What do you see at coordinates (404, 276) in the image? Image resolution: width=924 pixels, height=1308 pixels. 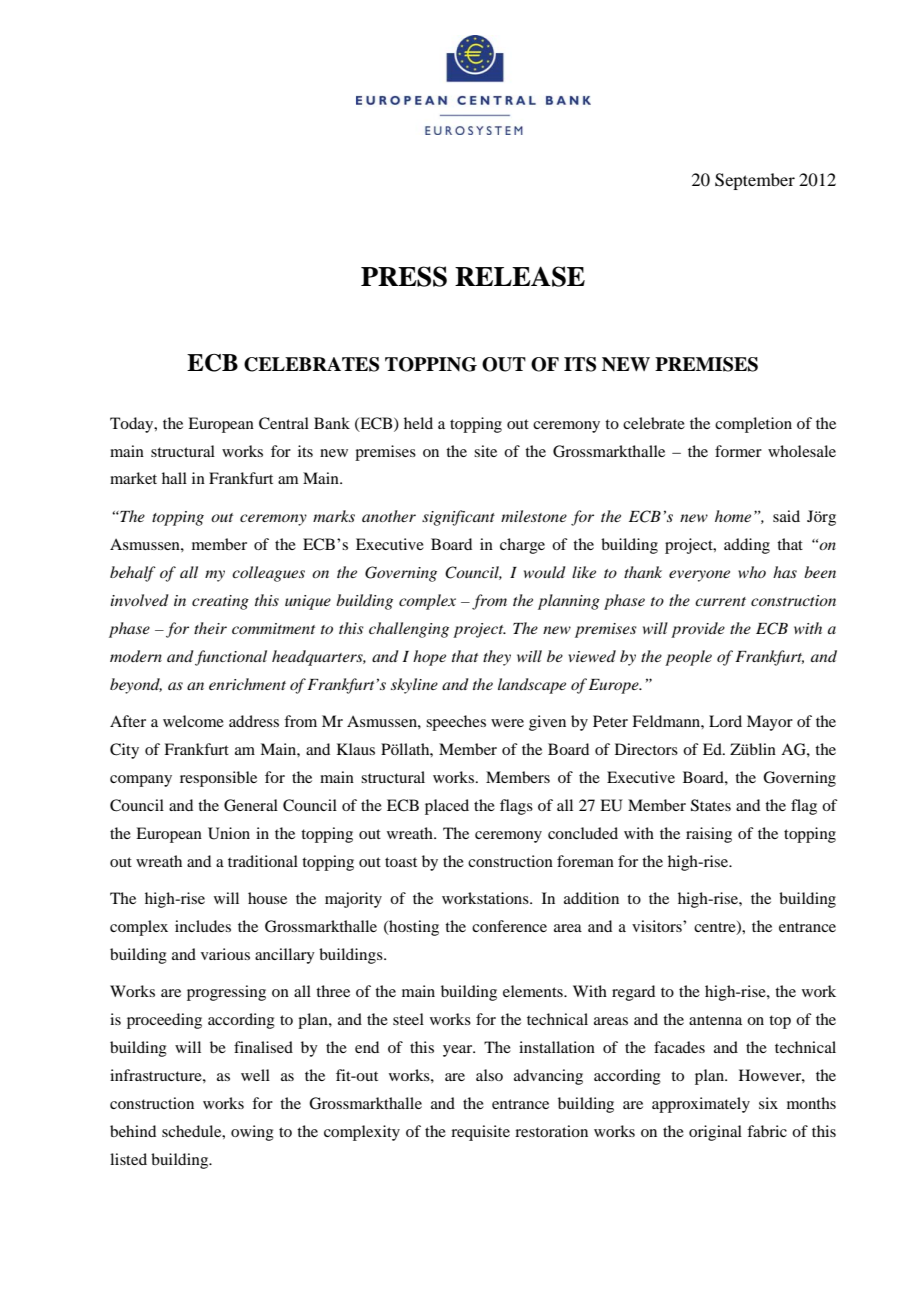 I see `PRESS` at bounding box center [404, 276].
